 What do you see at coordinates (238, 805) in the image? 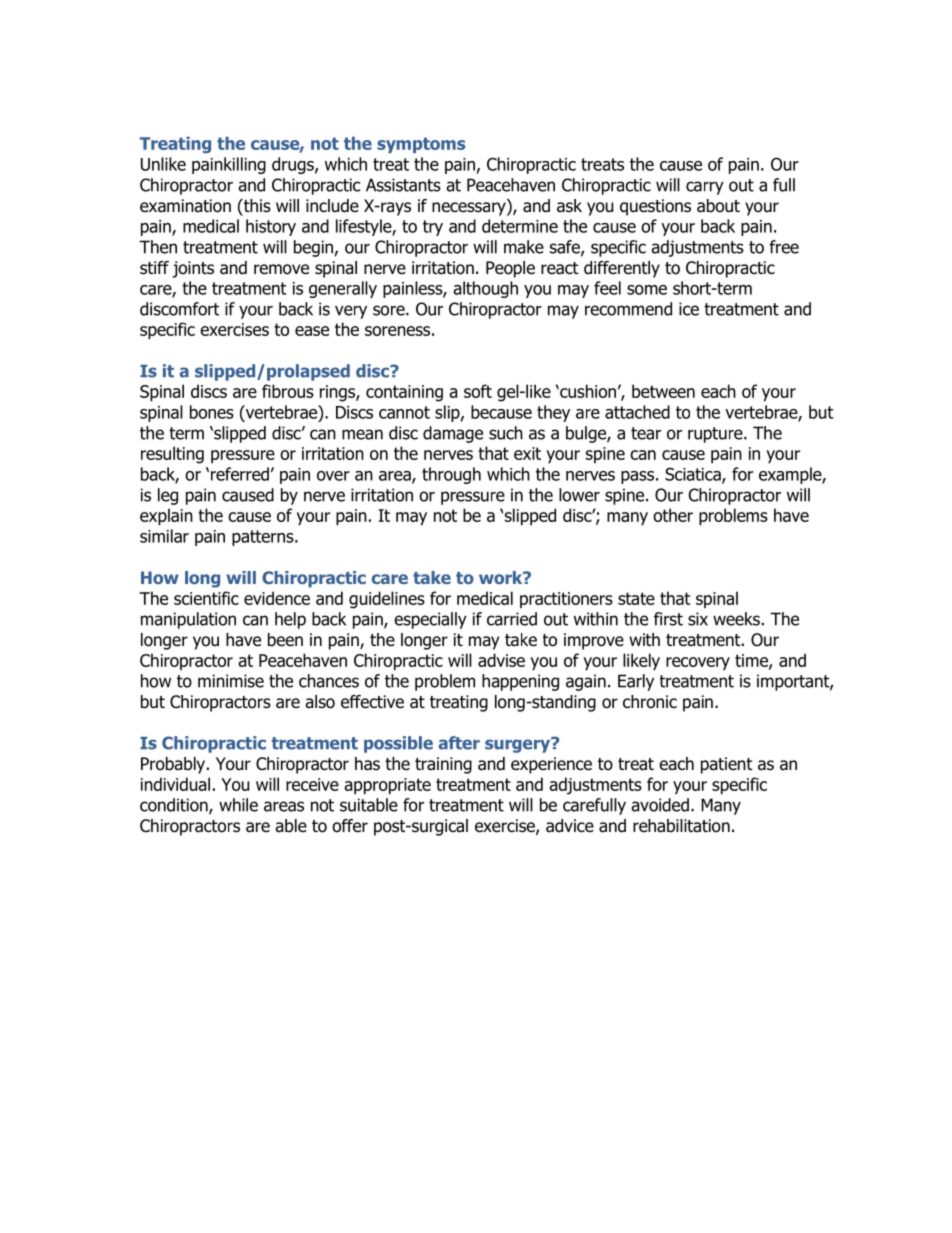
I see `while` at bounding box center [238, 805].
